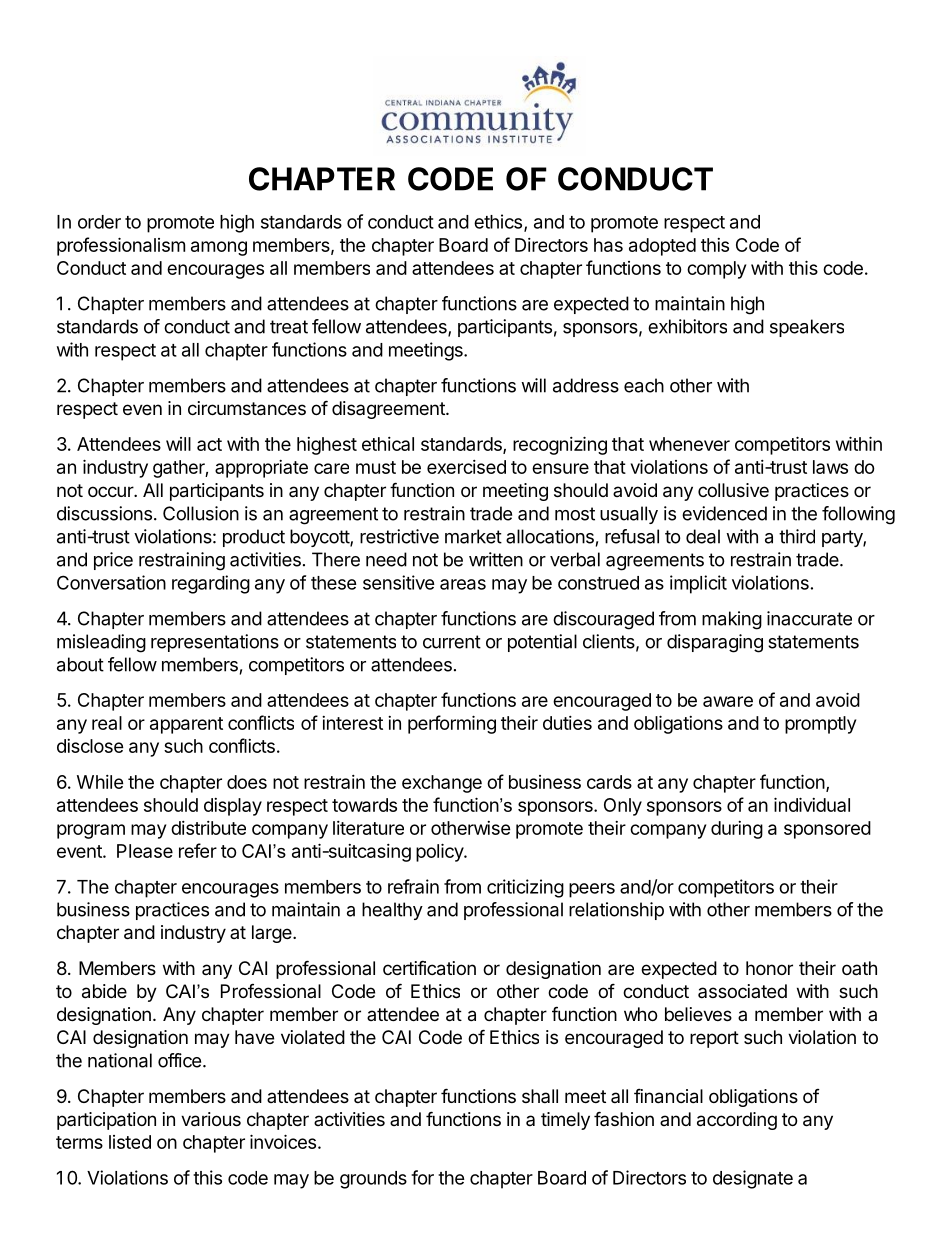 The image size is (952, 1233). What do you see at coordinates (716, 270) in the screenshot?
I see `comply` at bounding box center [716, 270].
